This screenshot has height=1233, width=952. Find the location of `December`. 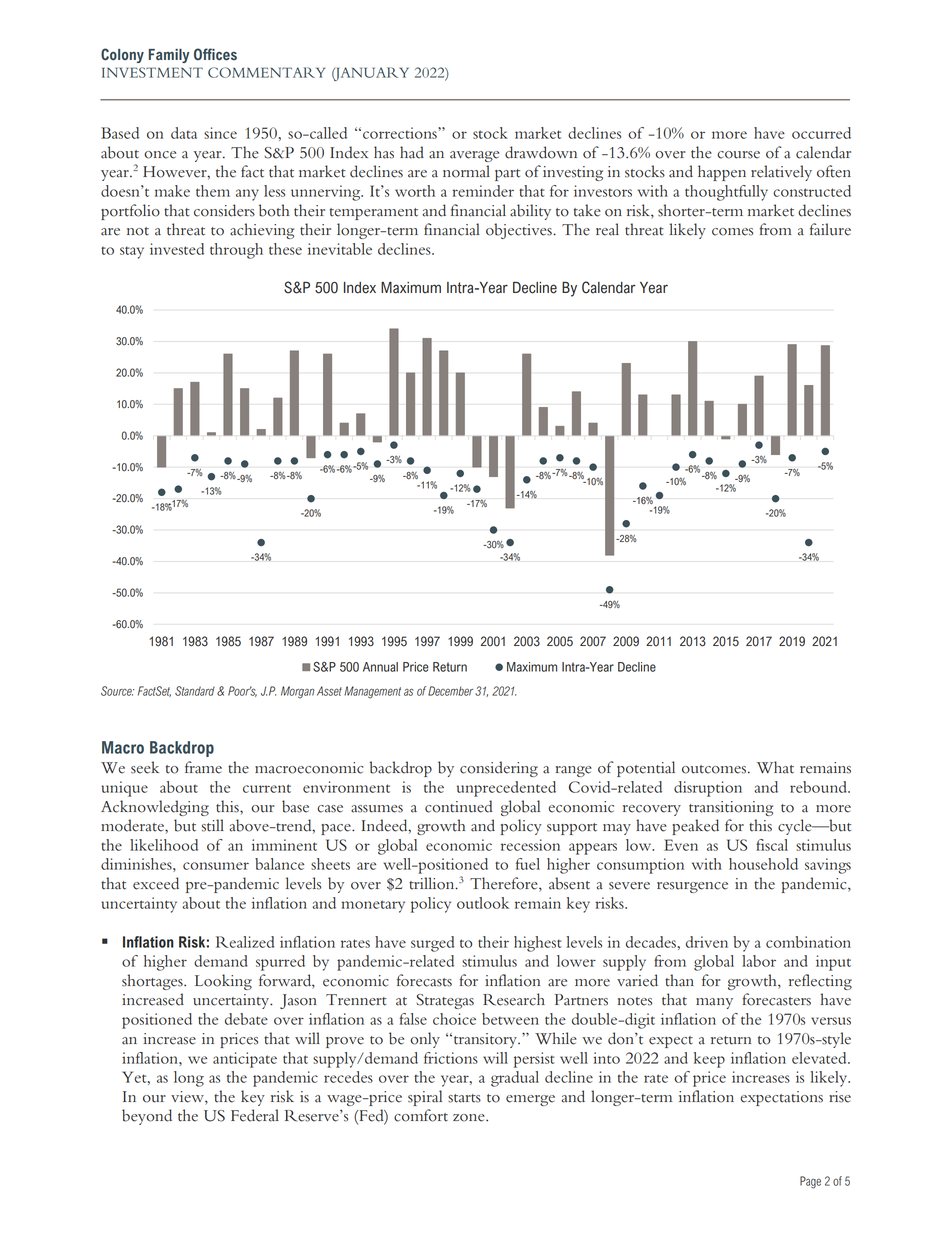

December is located at coordinates (450, 691).
